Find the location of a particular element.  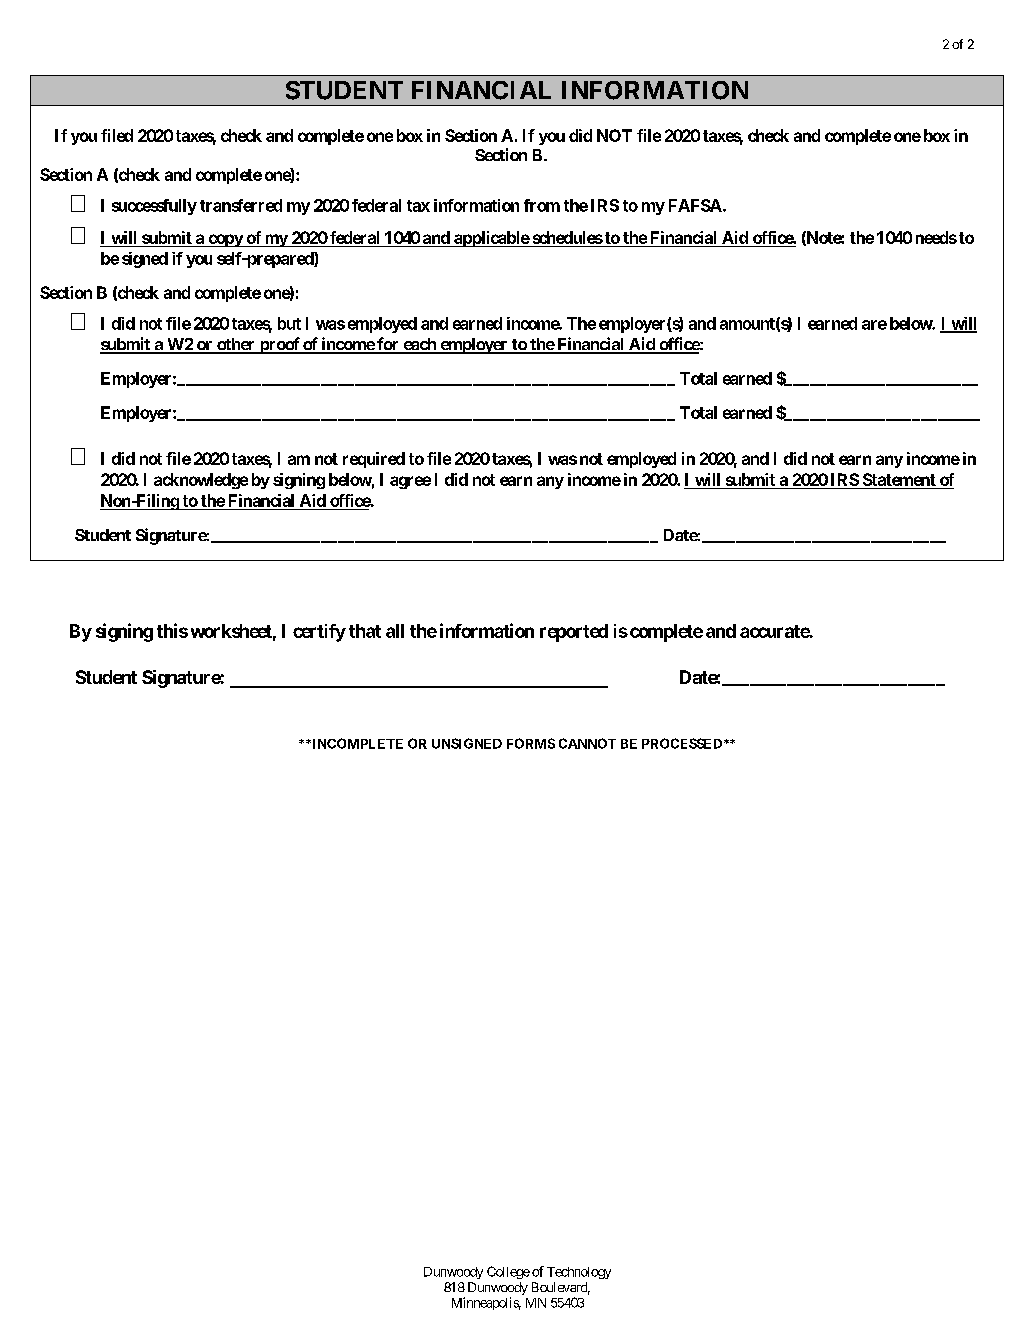

certify is located at coordinates (319, 633).
